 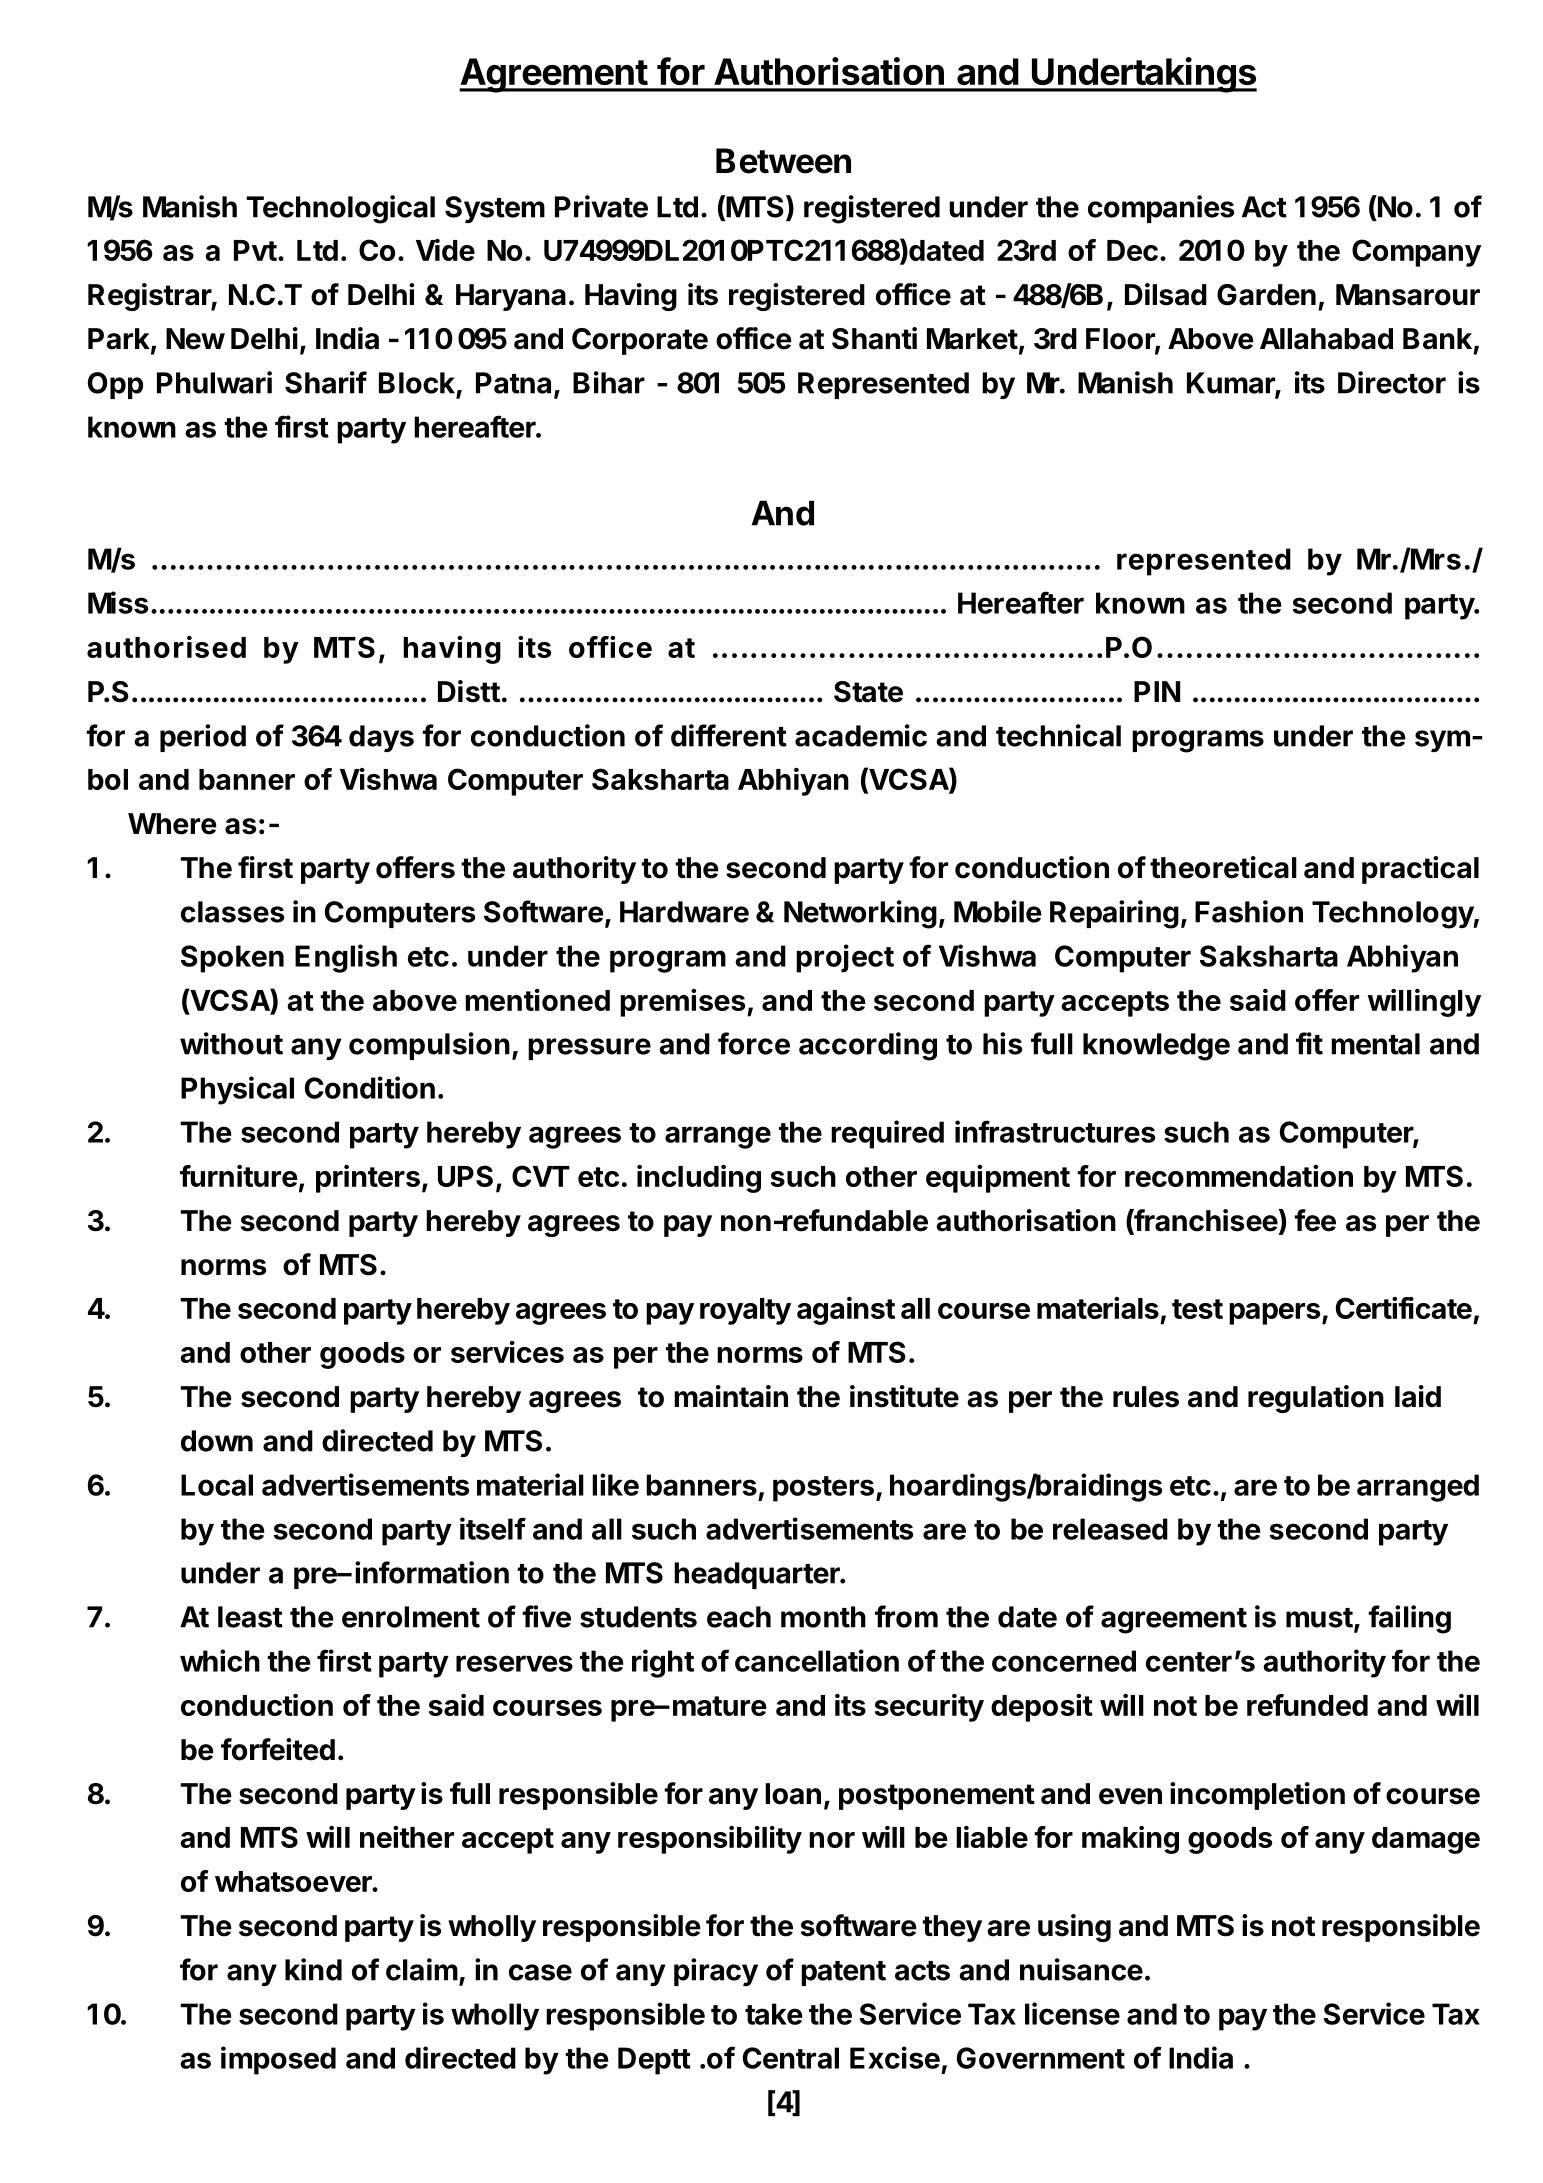 What do you see at coordinates (1319, 1618) in the document?
I see `must` at bounding box center [1319, 1618].
